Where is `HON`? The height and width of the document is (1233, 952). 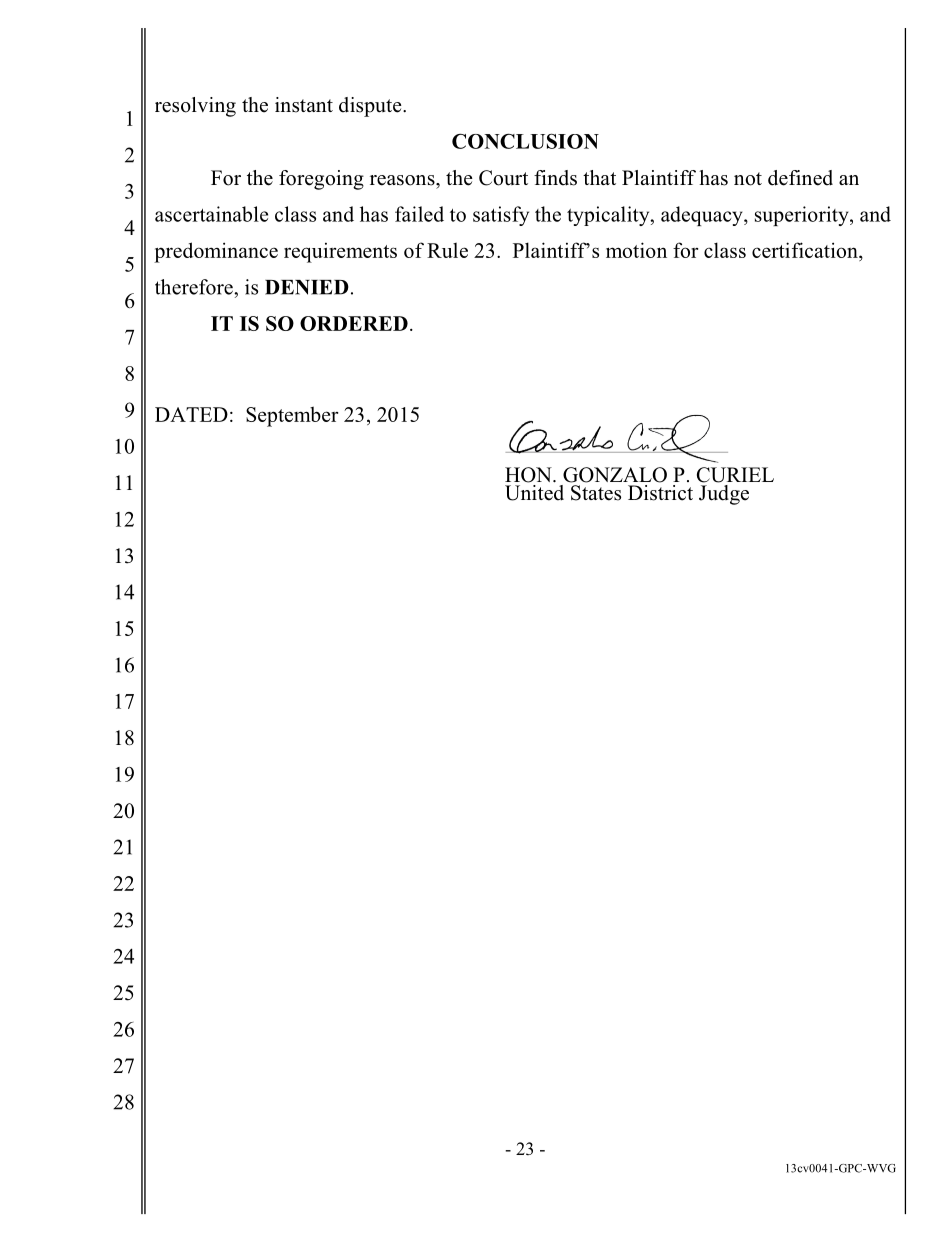
HON is located at coordinates (529, 475).
